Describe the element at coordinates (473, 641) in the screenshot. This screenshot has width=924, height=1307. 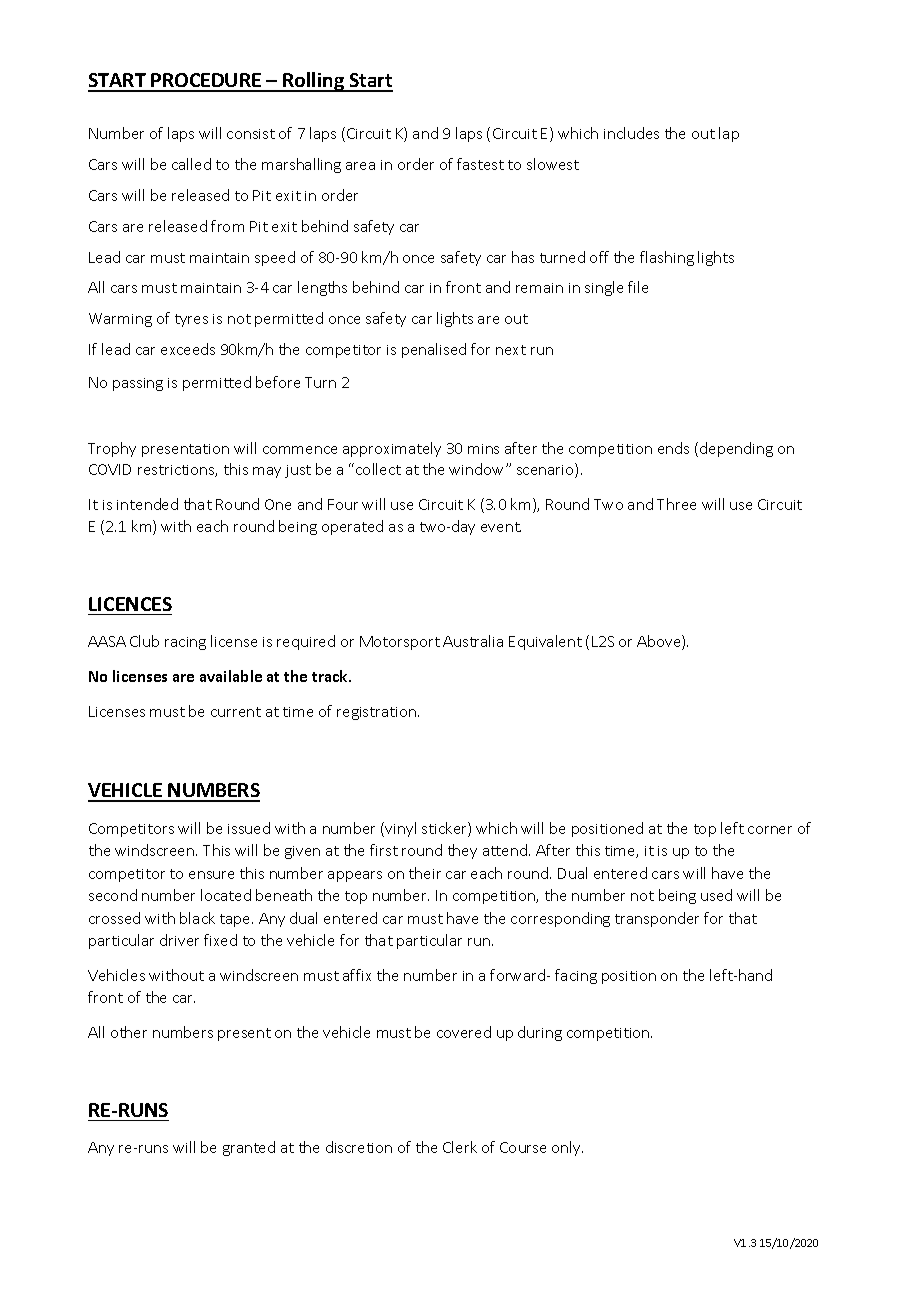
I see `Australia` at that location.
